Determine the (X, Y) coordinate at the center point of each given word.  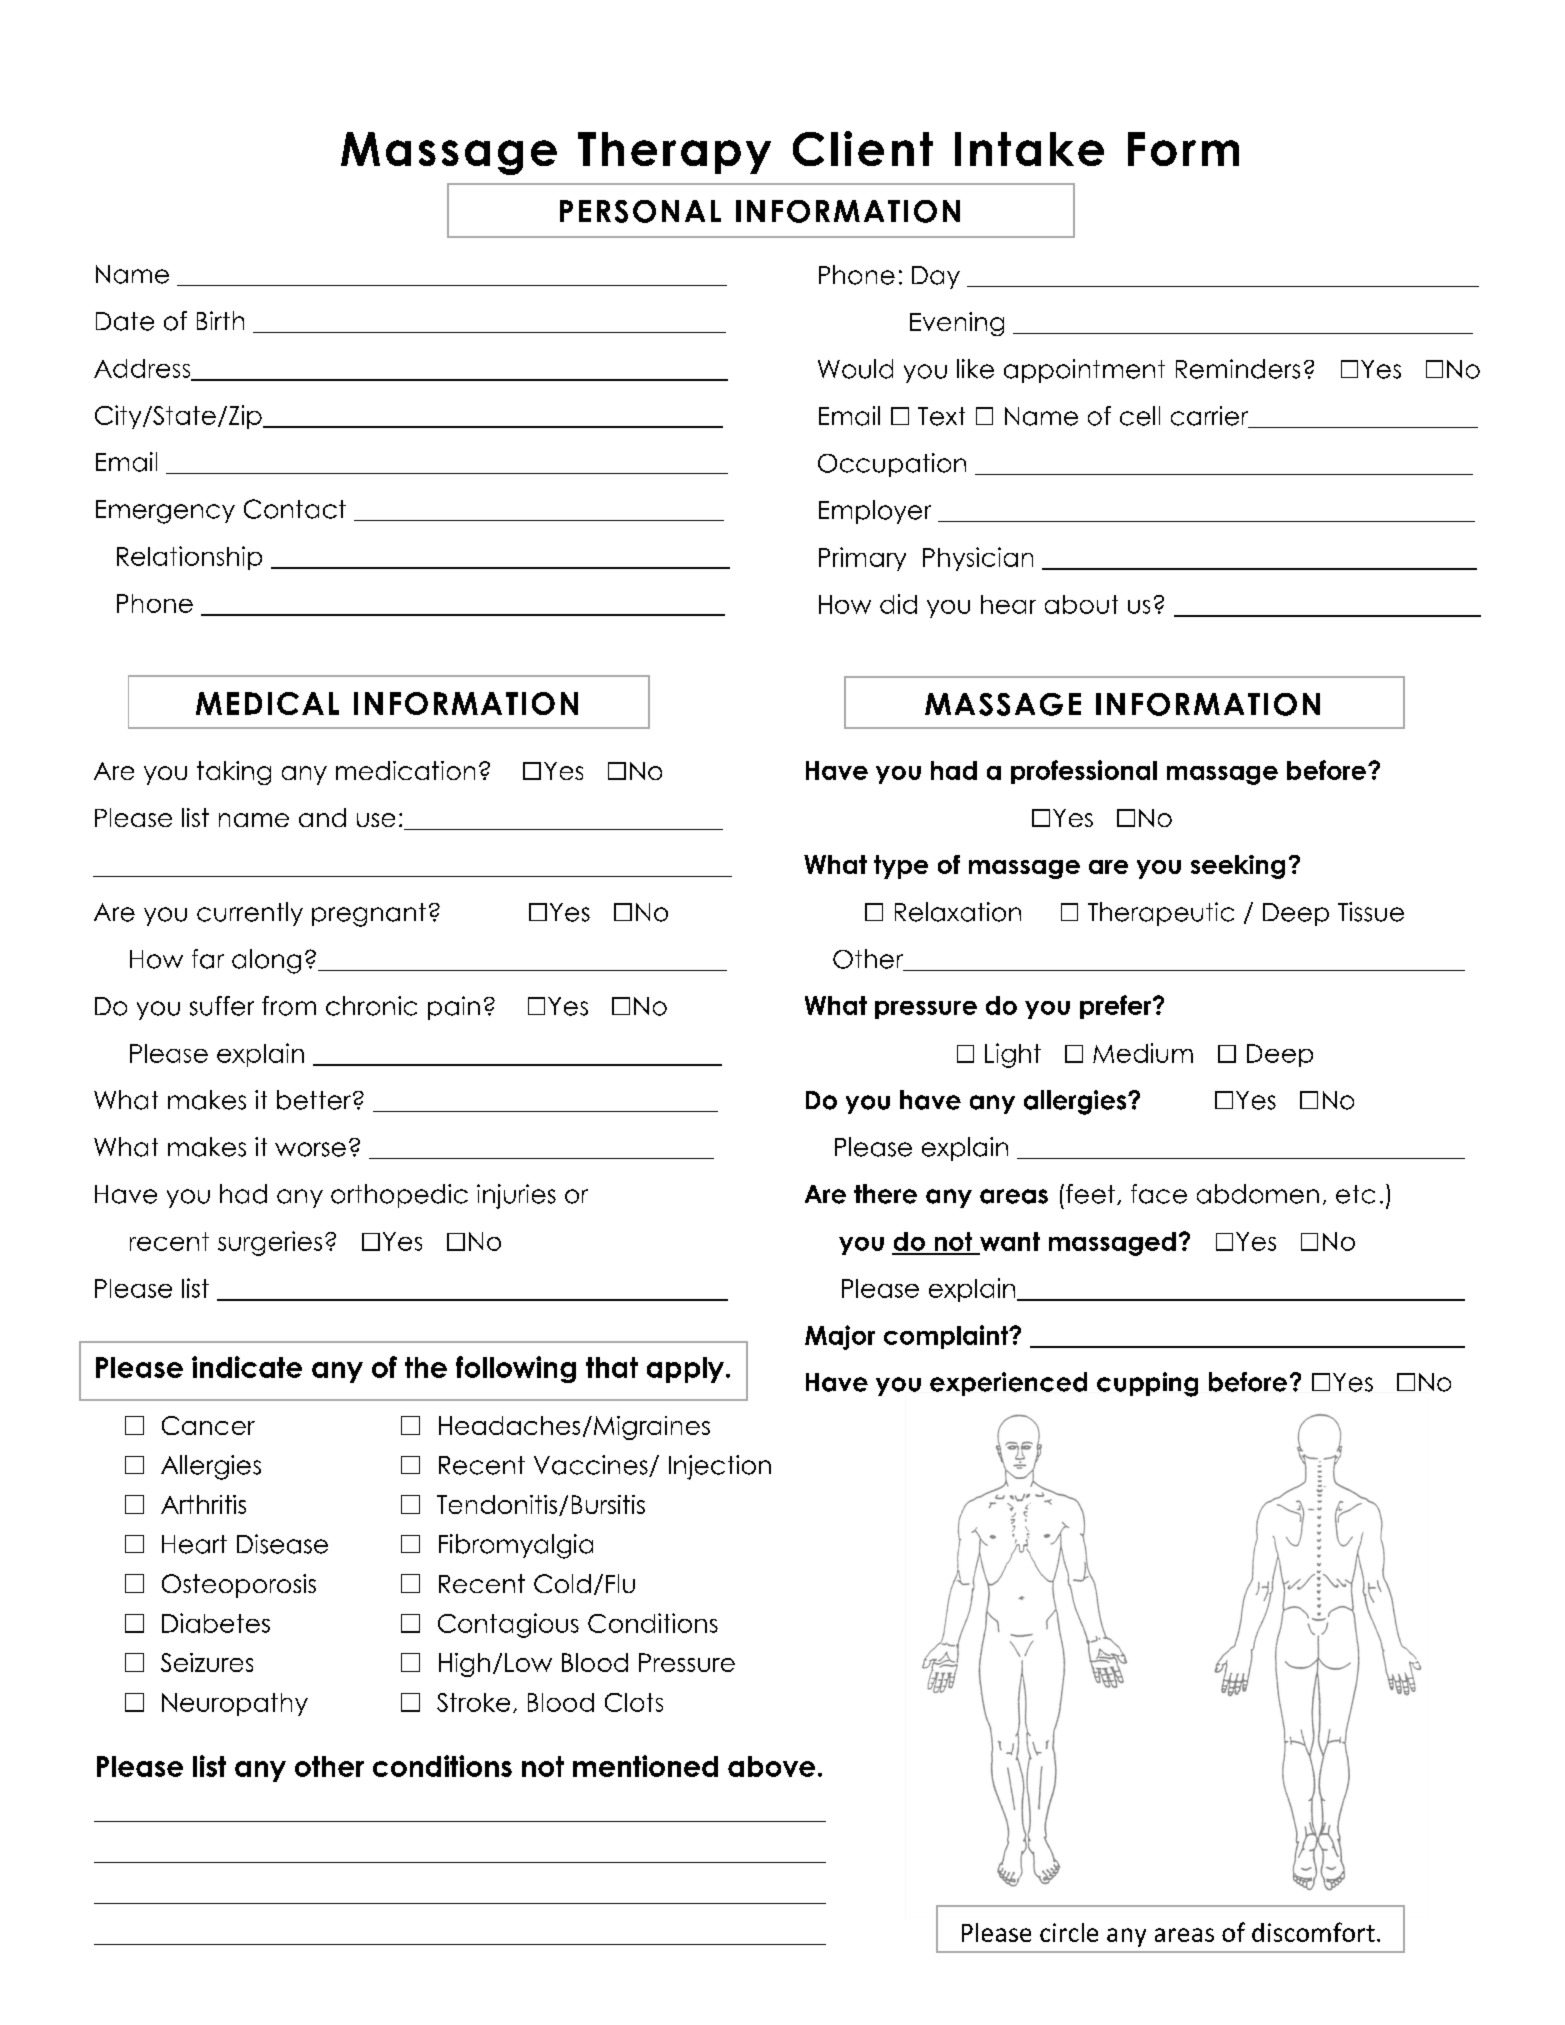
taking (234, 773)
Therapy (674, 153)
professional (1084, 772)
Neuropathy (235, 1704)
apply (685, 1370)
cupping (1147, 1384)
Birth (220, 320)
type (901, 867)
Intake (1029, 149)
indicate (247, 1367)
